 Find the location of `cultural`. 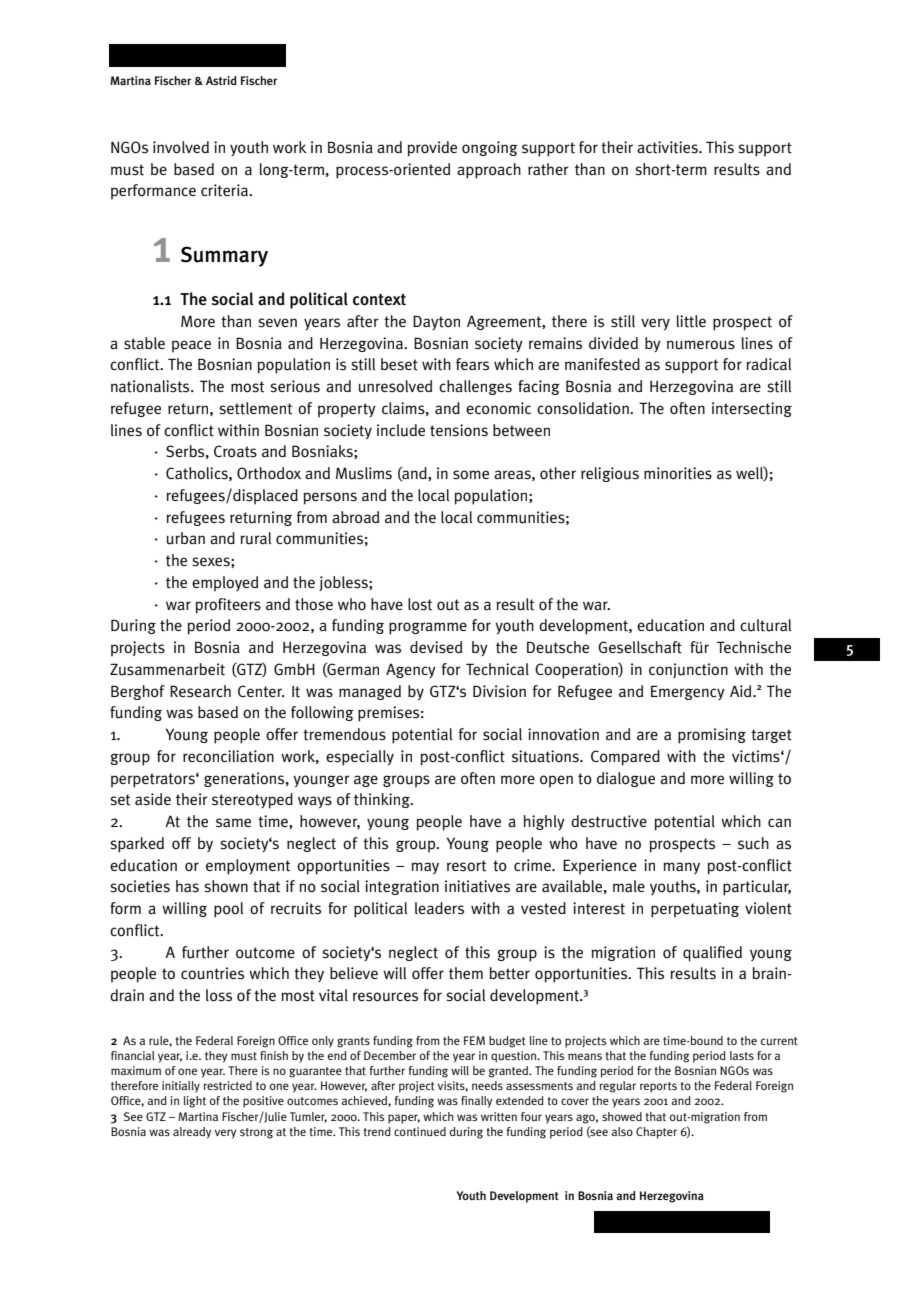

cultural is located at coordinates (765, 625).
